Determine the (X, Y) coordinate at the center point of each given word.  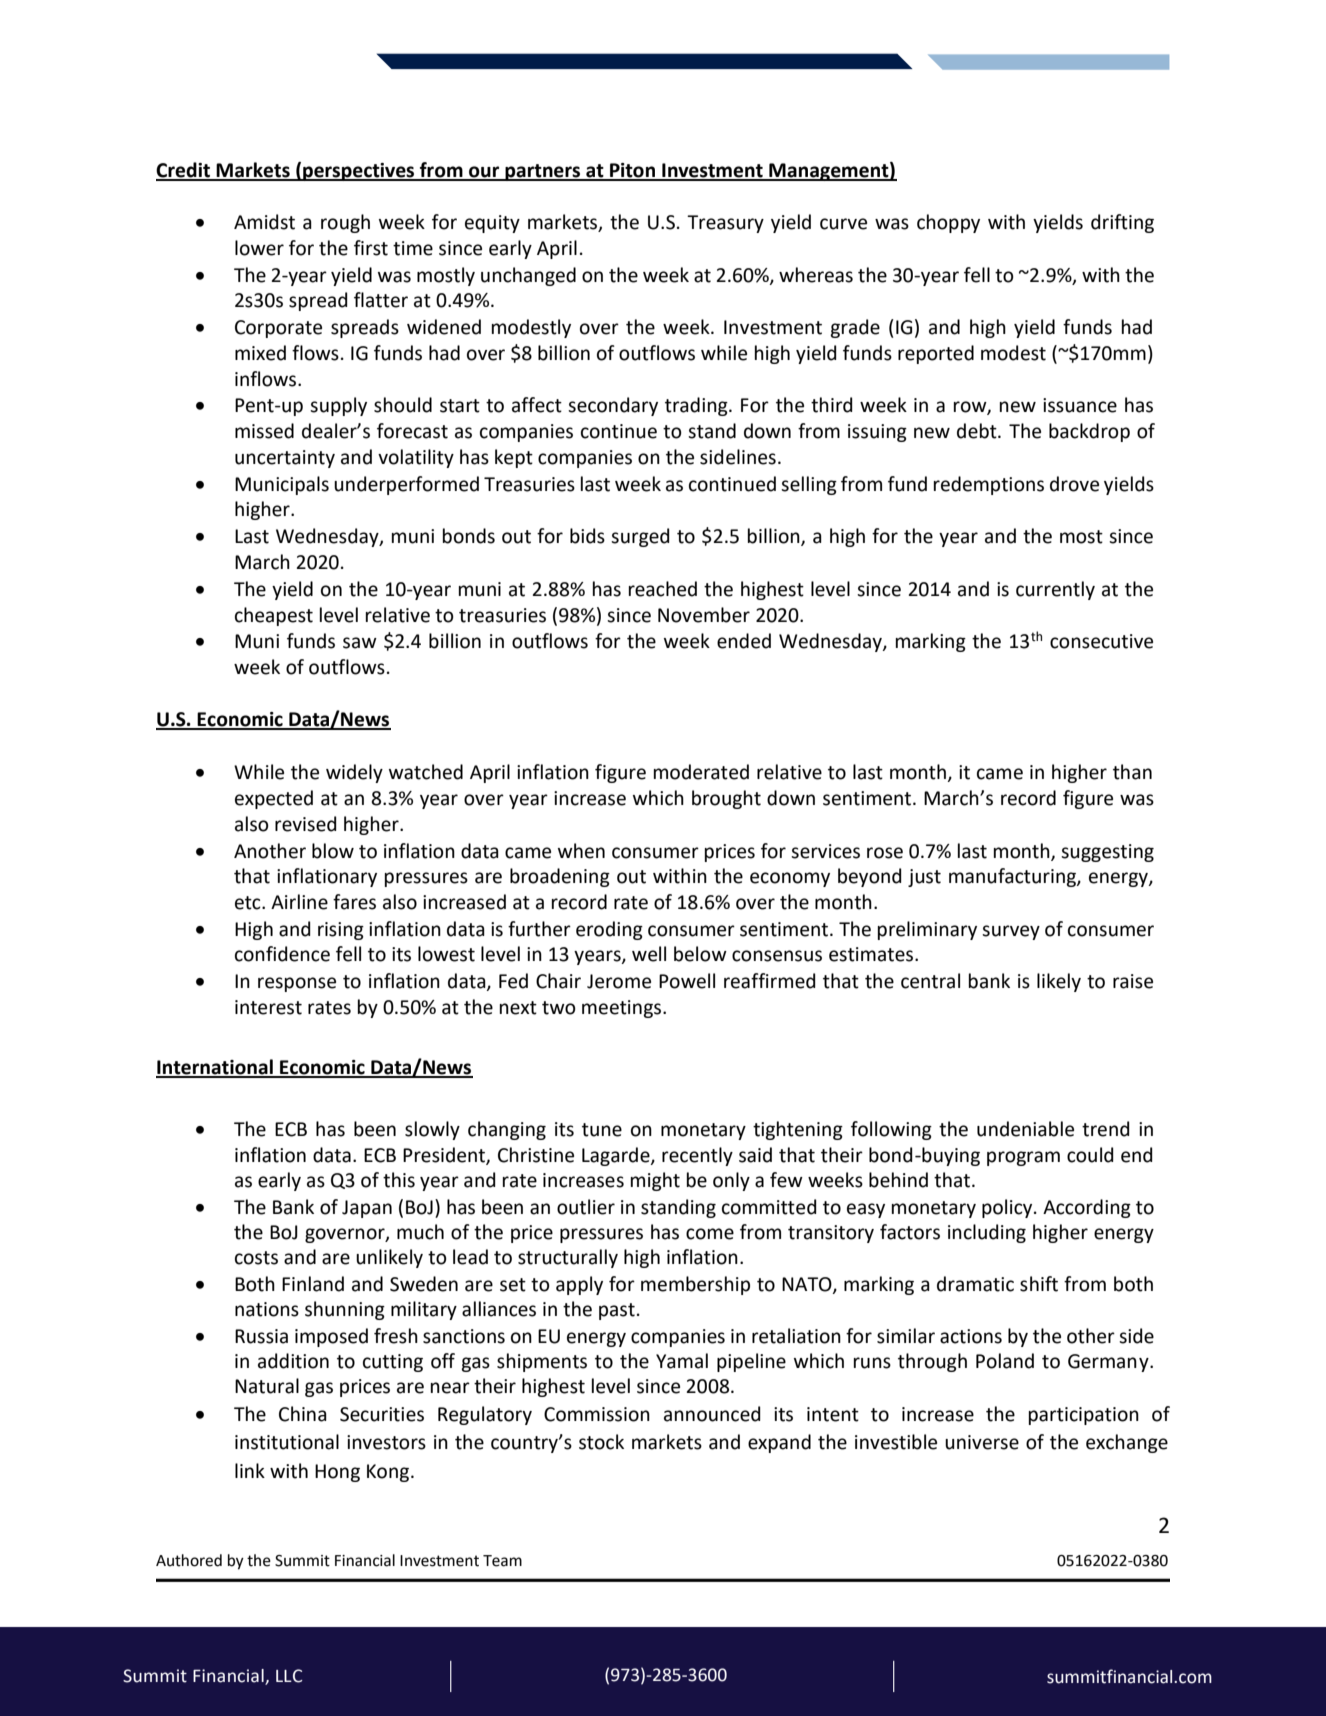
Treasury (725, 224)
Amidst (264, 222)
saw (360, 643)
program (1023, 1158)
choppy (948, 223)
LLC (289, 1676)
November (704, 615)
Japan (367, 1209)
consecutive (1101, 641)
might (655, 1181)
